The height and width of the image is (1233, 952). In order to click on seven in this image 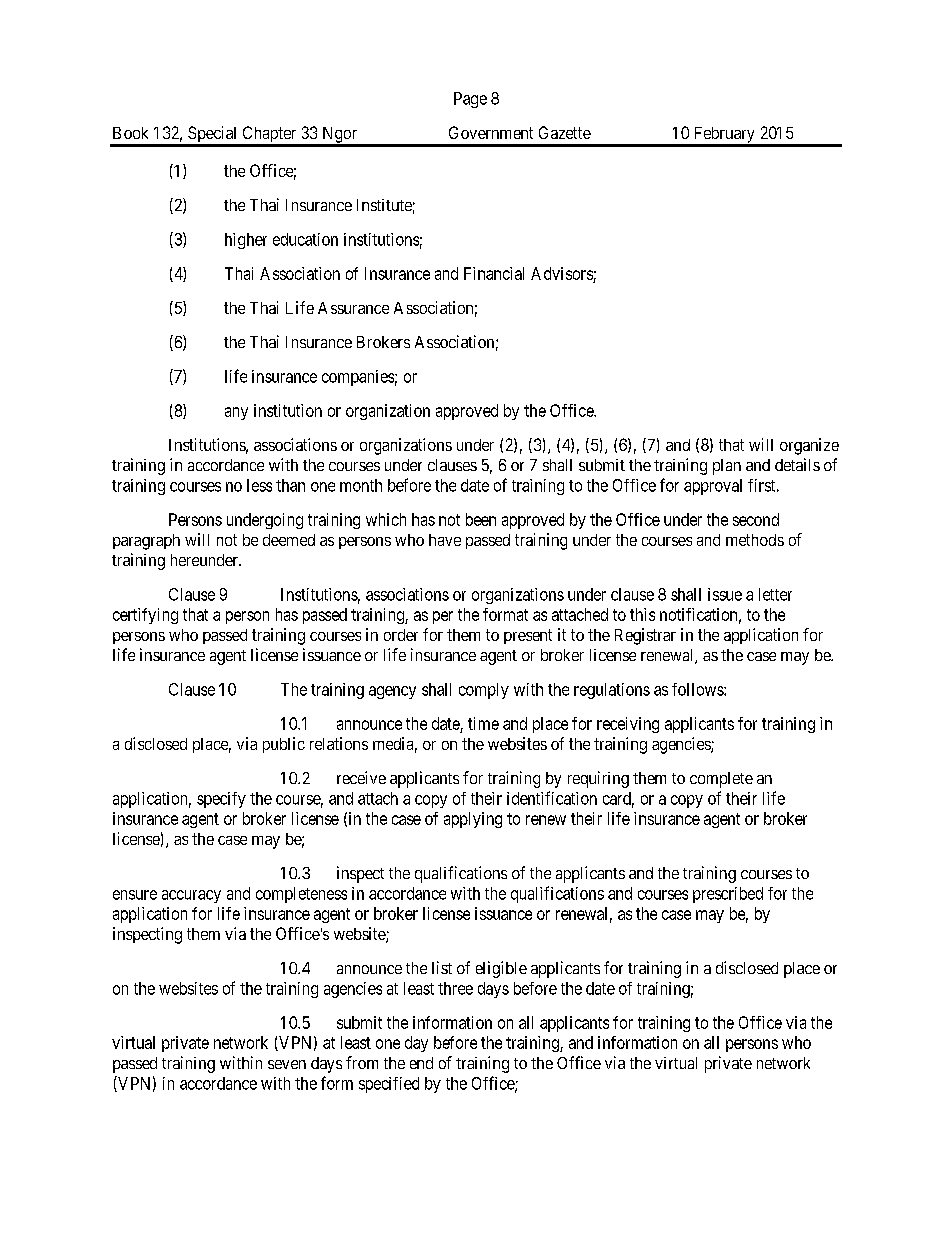, I will do `click(287, 1064)`.
